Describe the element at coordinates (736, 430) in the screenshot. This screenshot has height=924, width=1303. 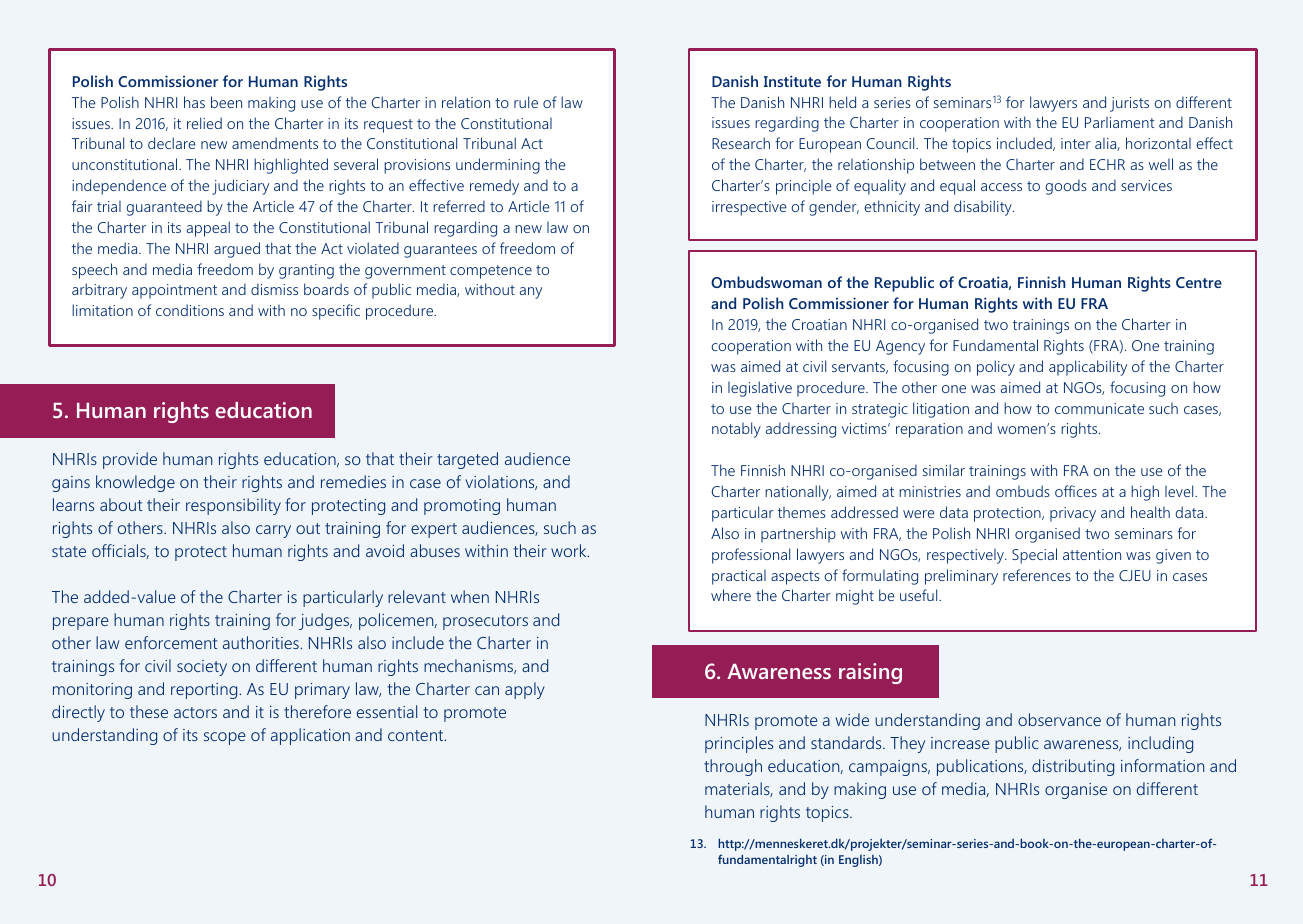
I see `notably` at that location.
